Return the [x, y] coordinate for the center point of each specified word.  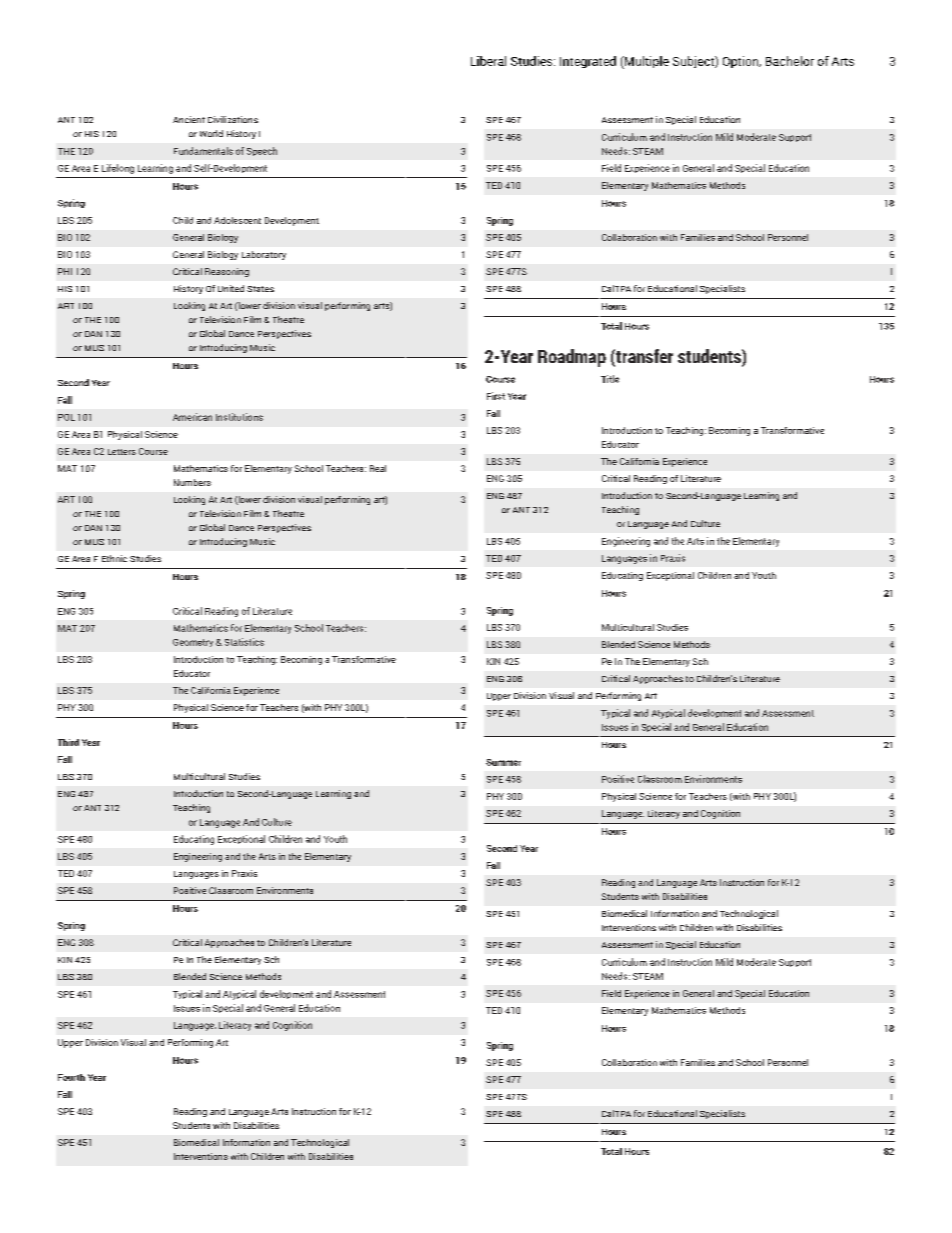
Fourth [71, 1077]
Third [68, 742]
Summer [503, 762]
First [496, 396]
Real [378, 468]
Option [742, 62]
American [192, 417]
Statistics [244, 642]
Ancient [189, 119]
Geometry [193, 643]
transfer [643, 357]
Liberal [488, 61]
